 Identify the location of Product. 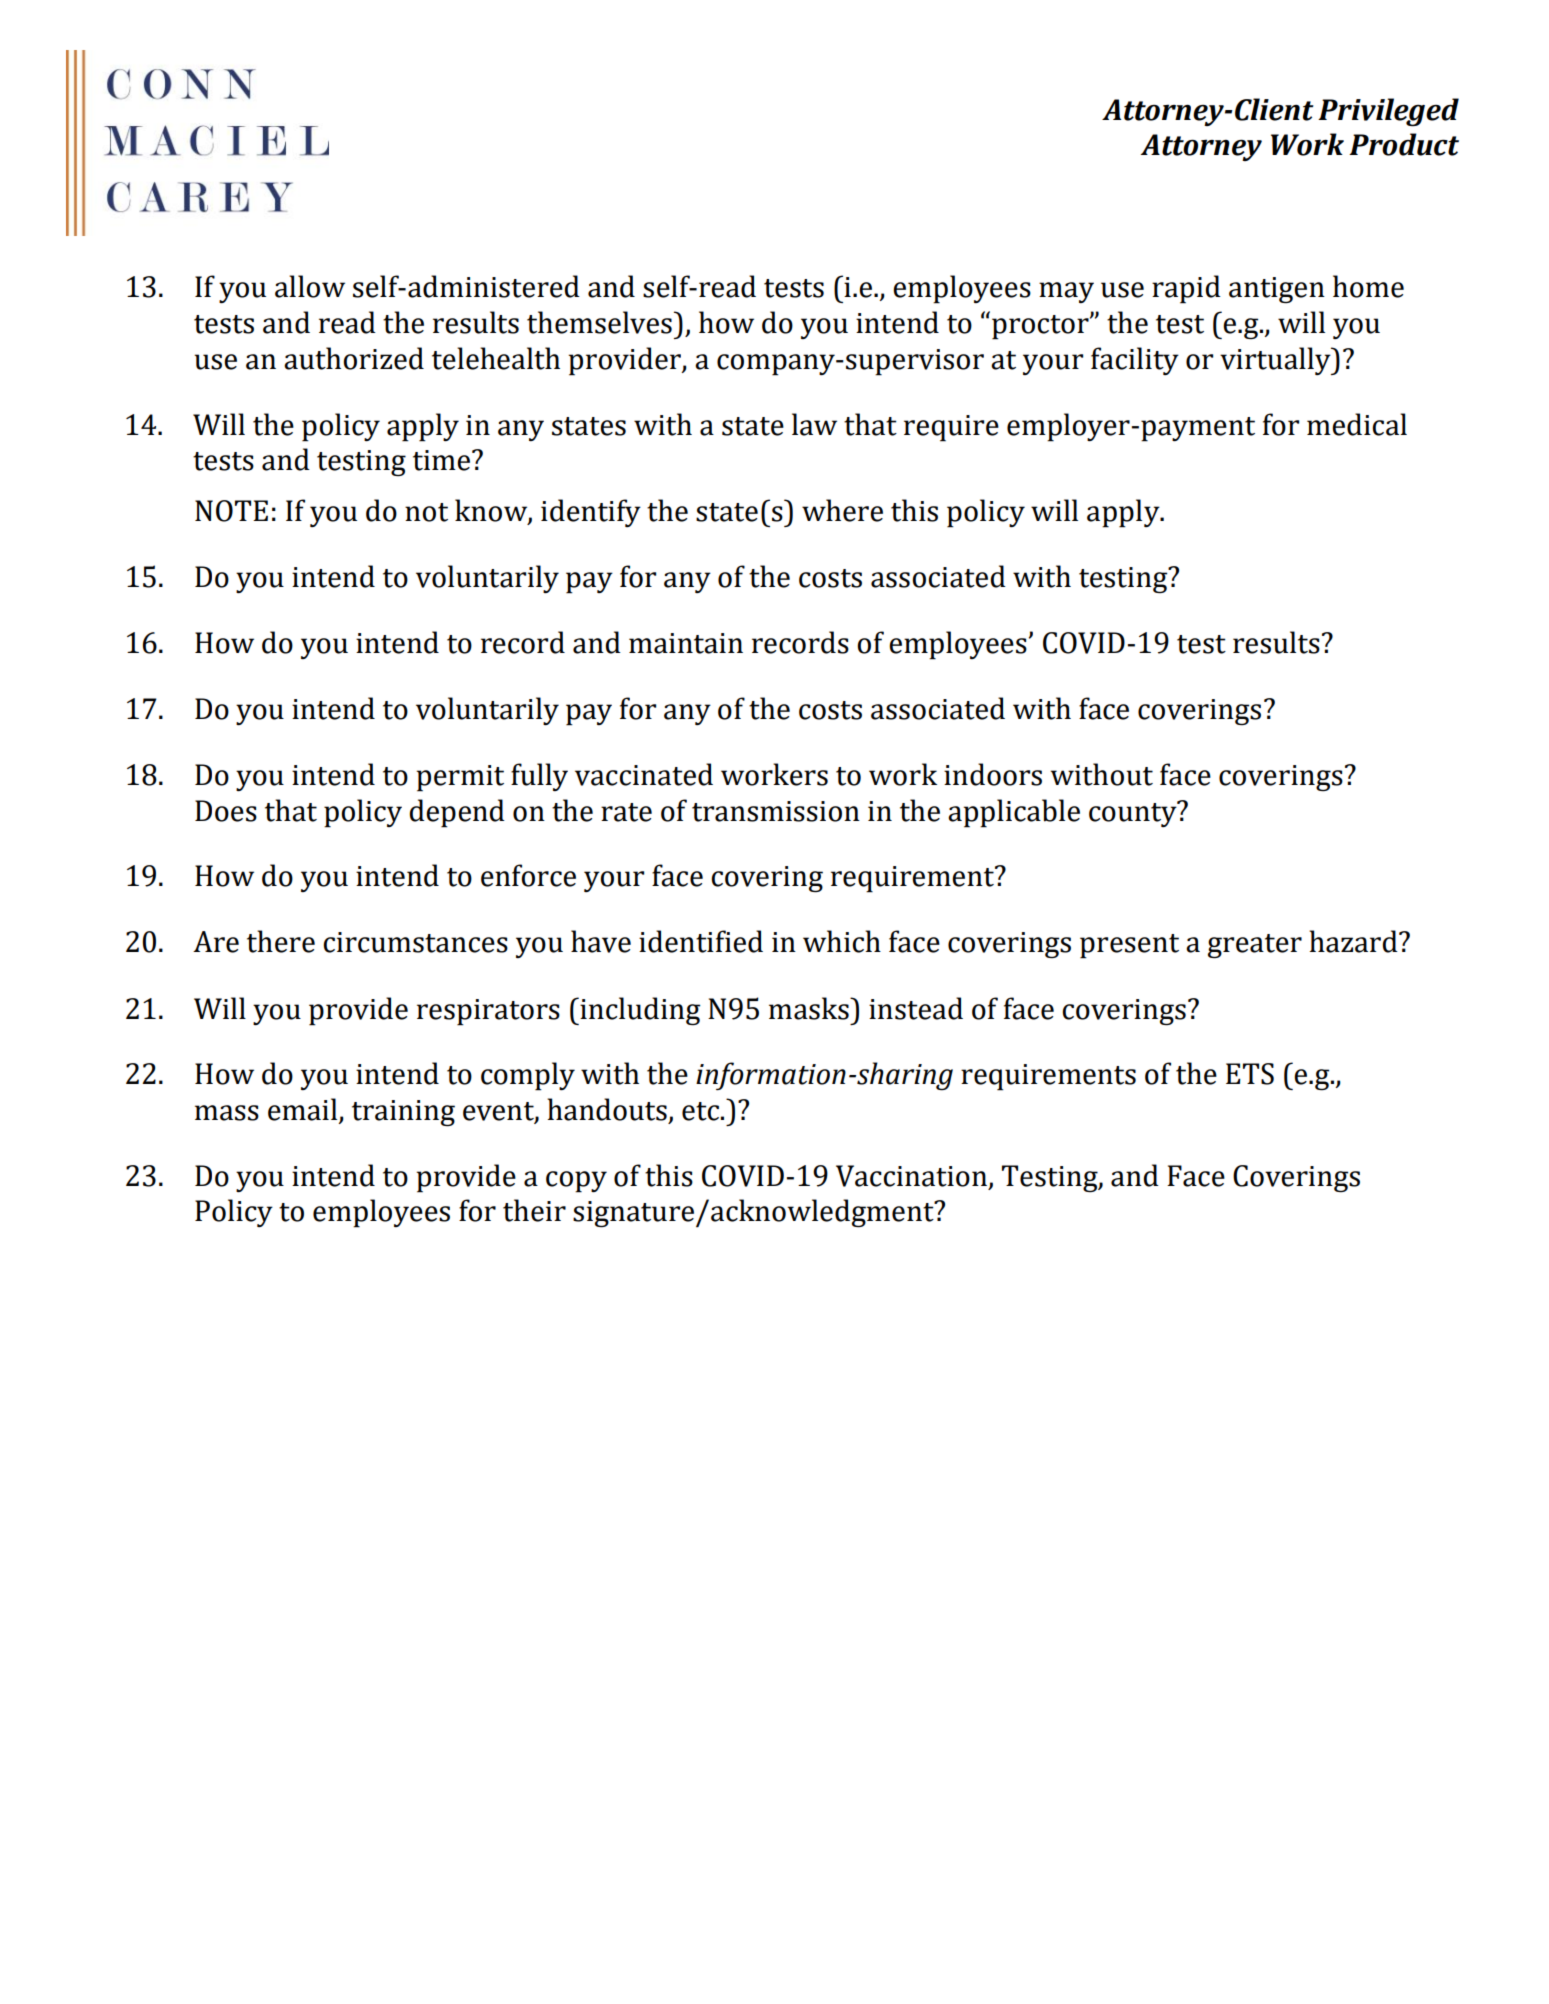
(1404, 144).
